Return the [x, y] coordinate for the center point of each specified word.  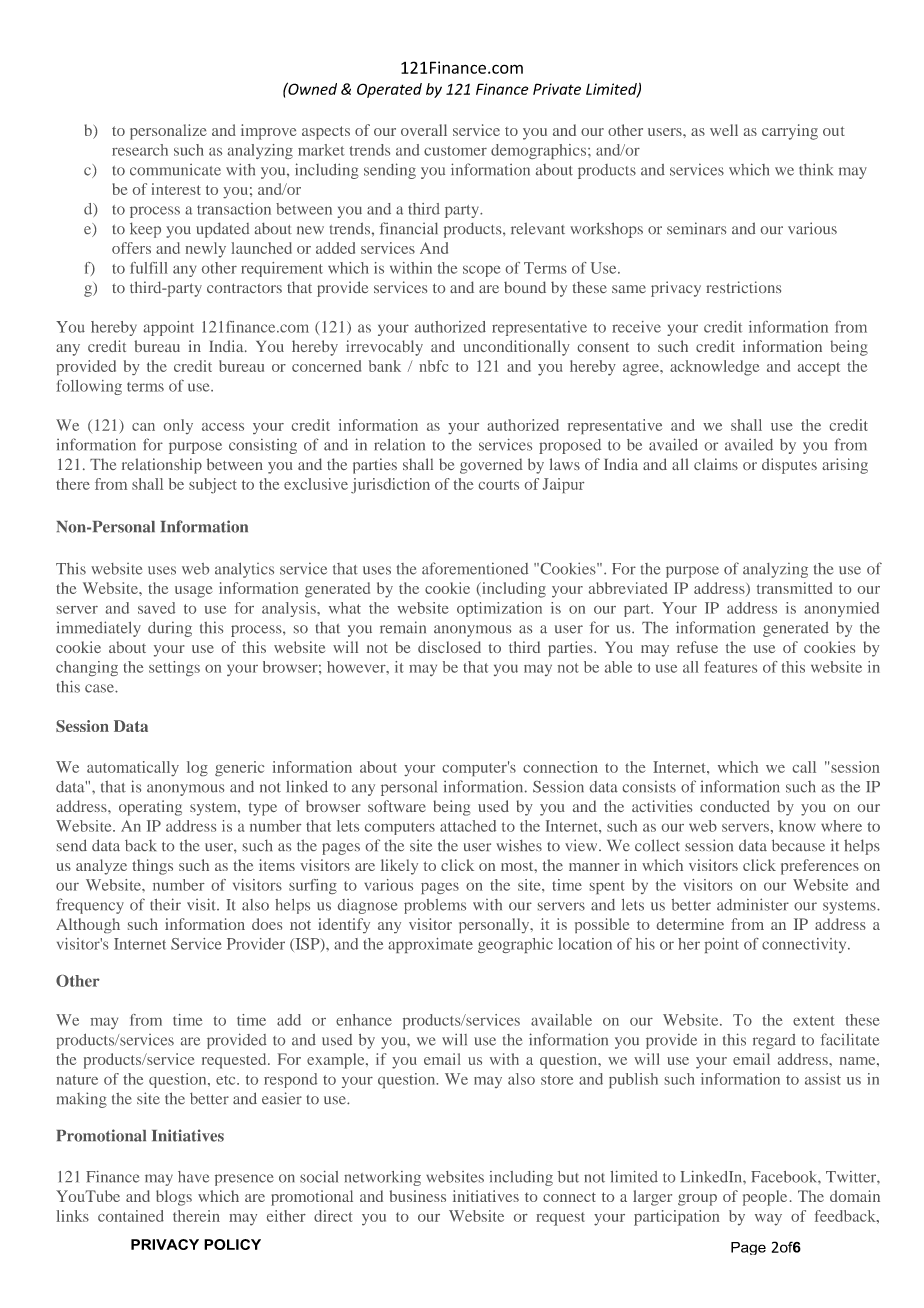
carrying [790, 132]
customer [455, 151]
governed [491, 466]
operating [150, 808]
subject [213, 486]
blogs [174, 1198]
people [765, 1198]
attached [468, 826]
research [140, 150]
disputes [789, 466]
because [798, 845]
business [418, 1196]
